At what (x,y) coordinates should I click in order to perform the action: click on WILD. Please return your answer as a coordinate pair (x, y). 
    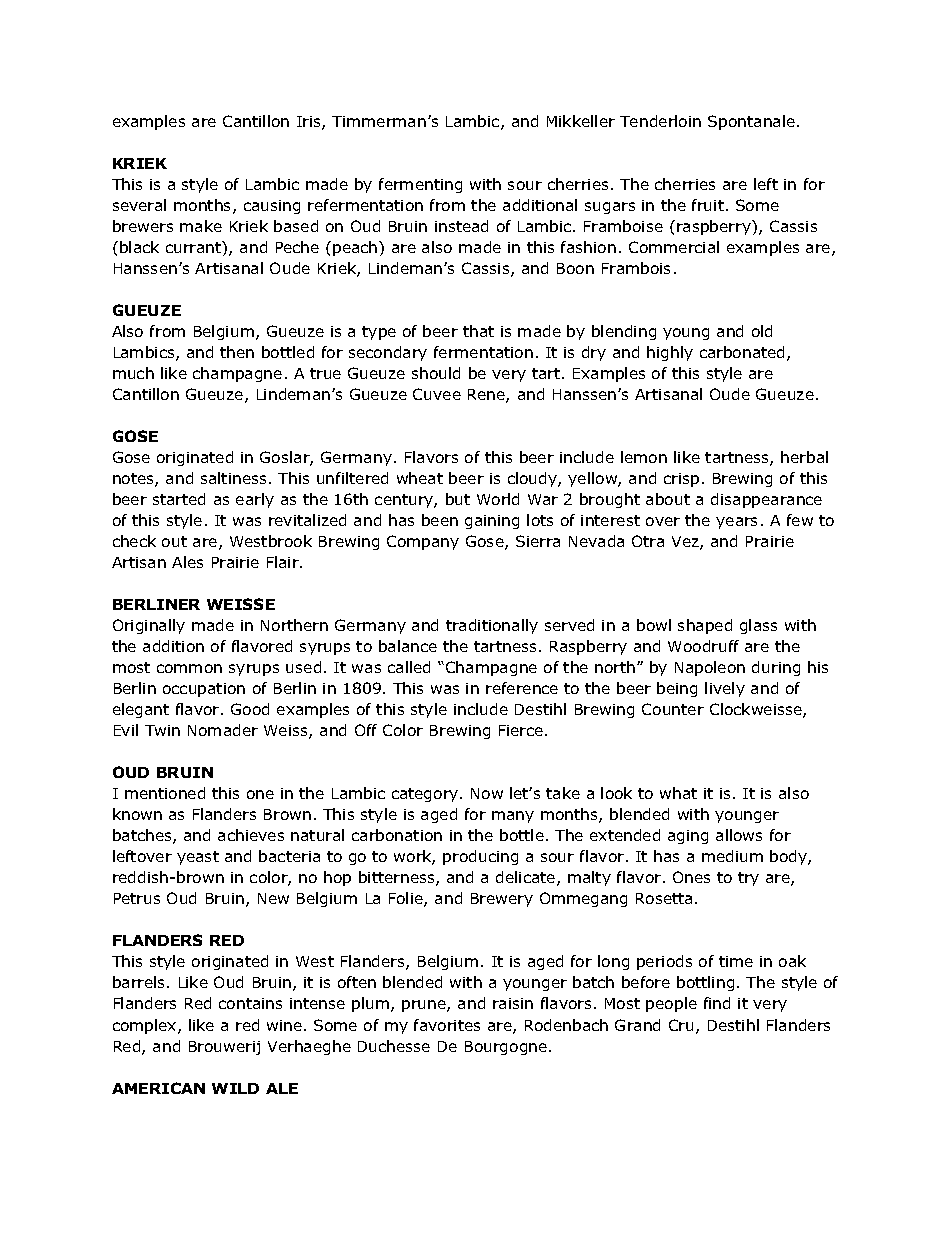
    Looking at the image, I should click on (235, 1088).
